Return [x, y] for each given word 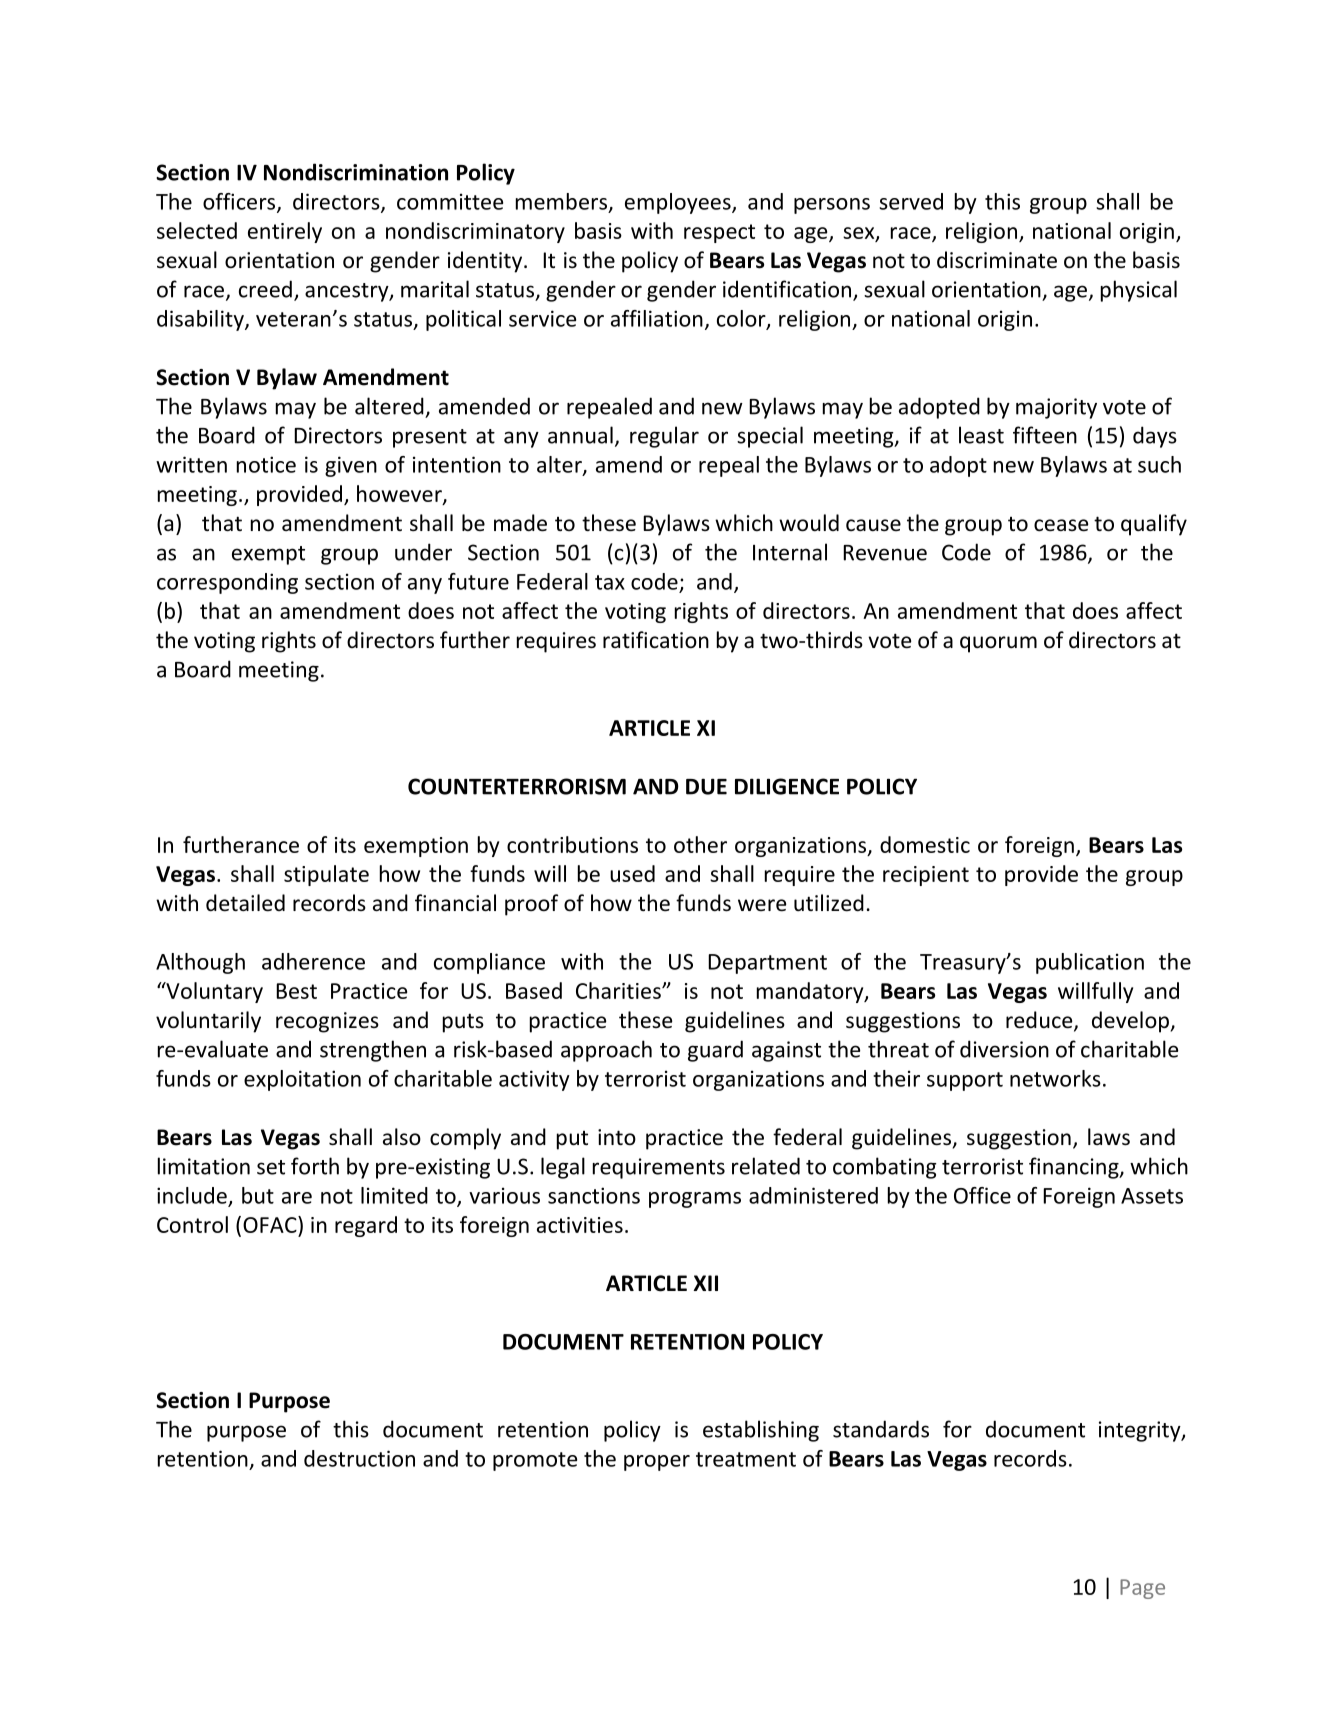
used [632, 873]
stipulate [326, 875]
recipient [926, 876]
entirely [285, 232]
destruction [359, 1458]
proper [657, 1463]
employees [679, 203]
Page [1142, 1589]
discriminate [997, 260]
